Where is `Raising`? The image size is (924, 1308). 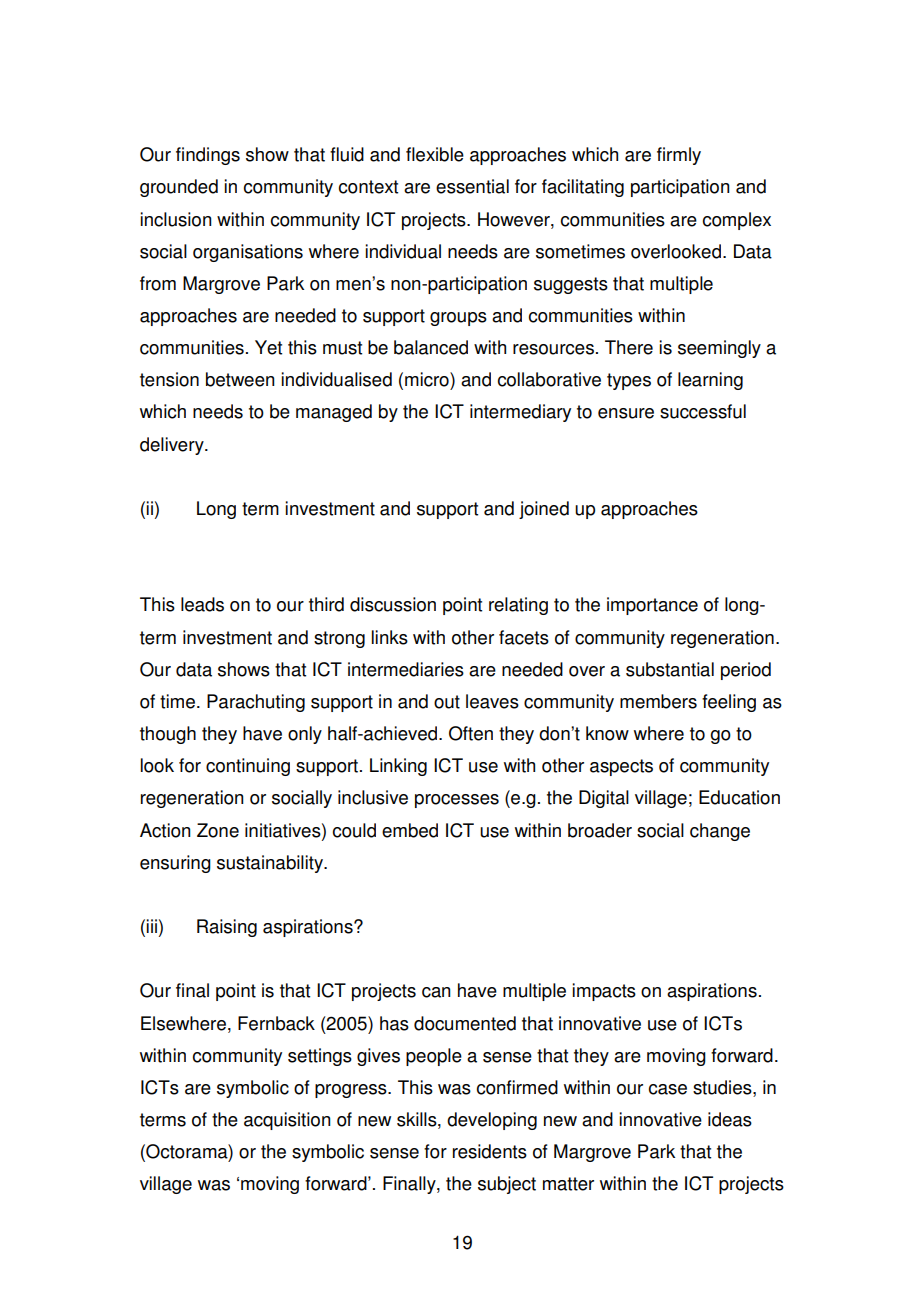 Raising is located at coordinates (227, 928).
